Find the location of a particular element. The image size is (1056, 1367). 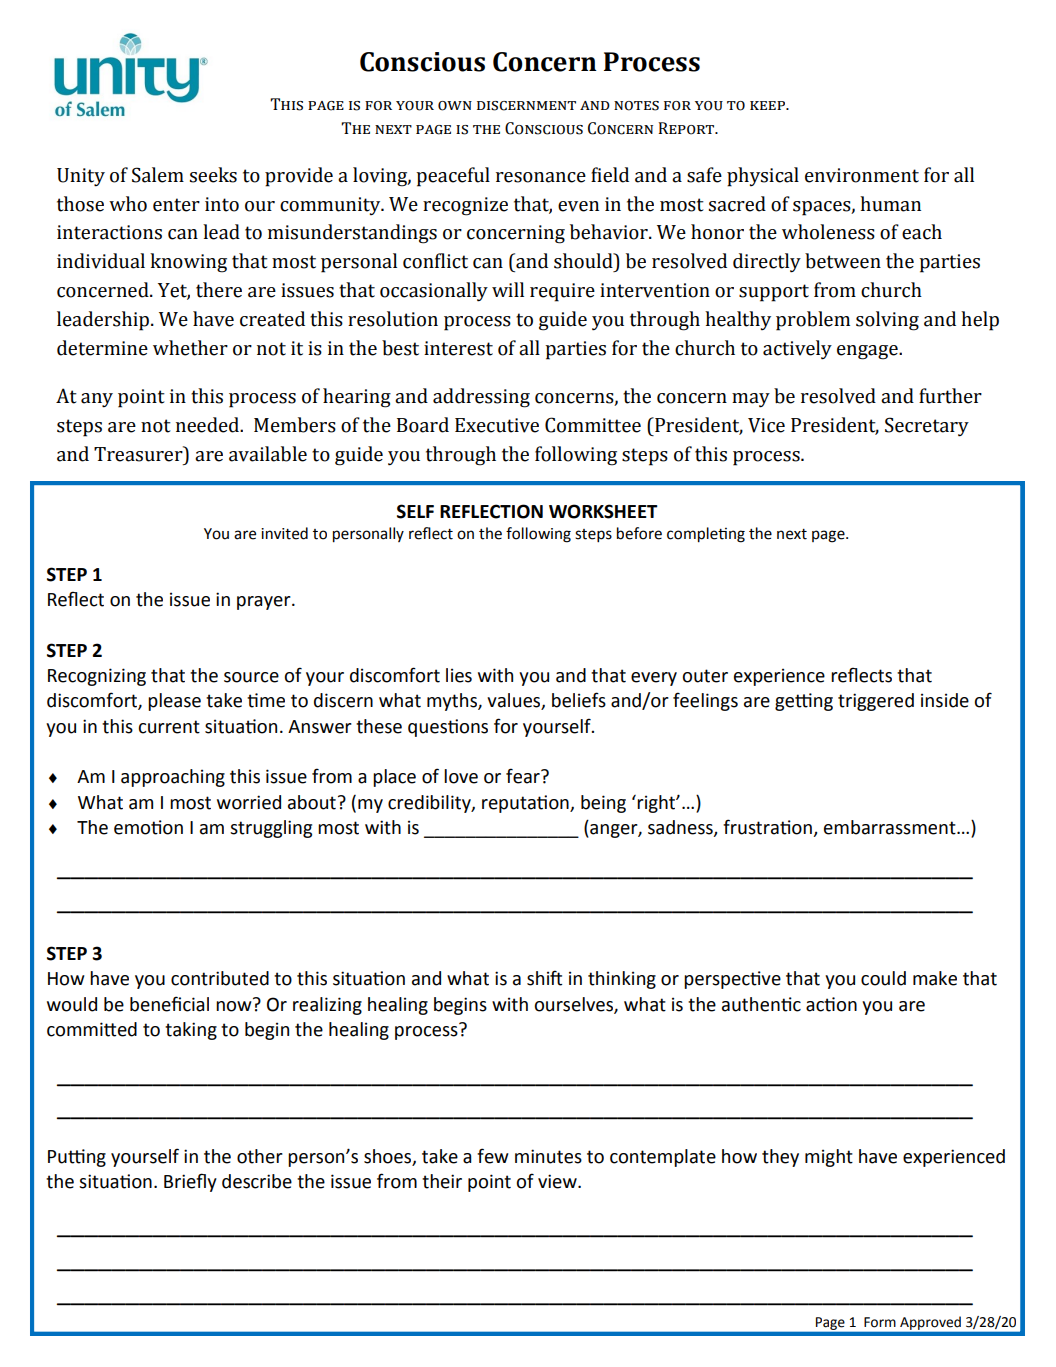

Salem is located at coordinates (158, 175).
